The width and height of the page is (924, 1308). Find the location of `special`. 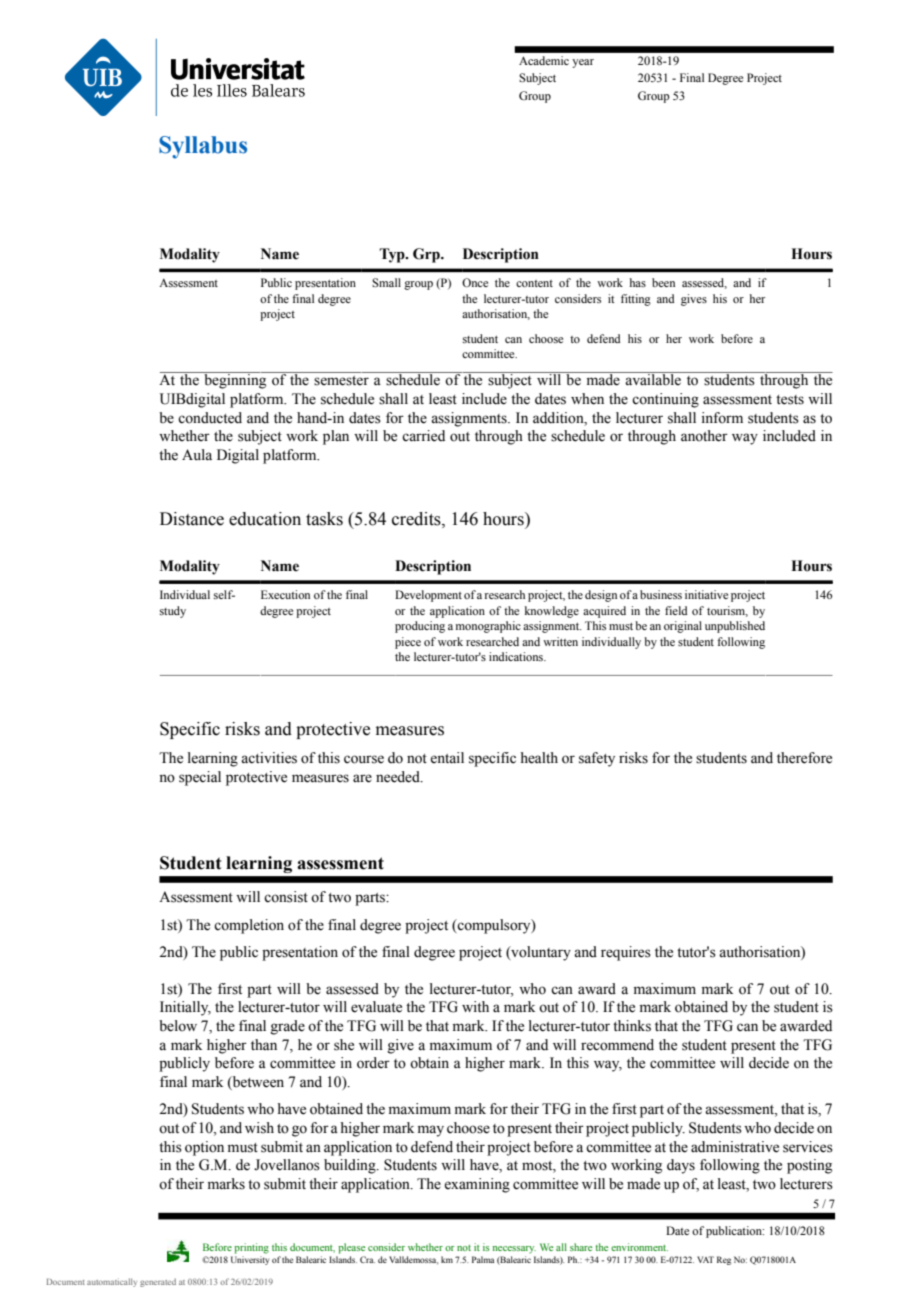

special is located at coordinates (200, 778).
